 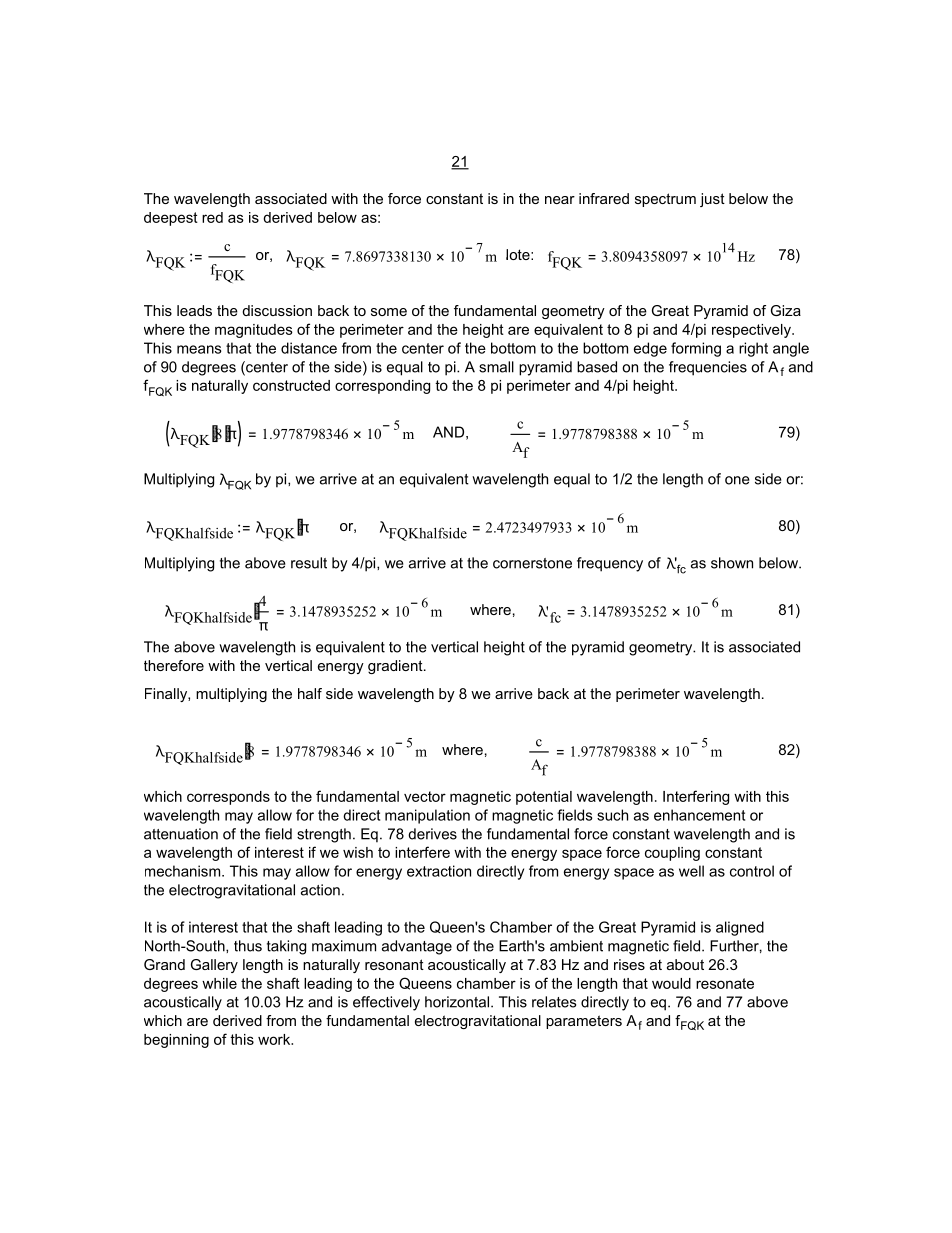 What do you see at coordinates (712, 200) in the document?
I see `just` at bounding box center [712, 200].
